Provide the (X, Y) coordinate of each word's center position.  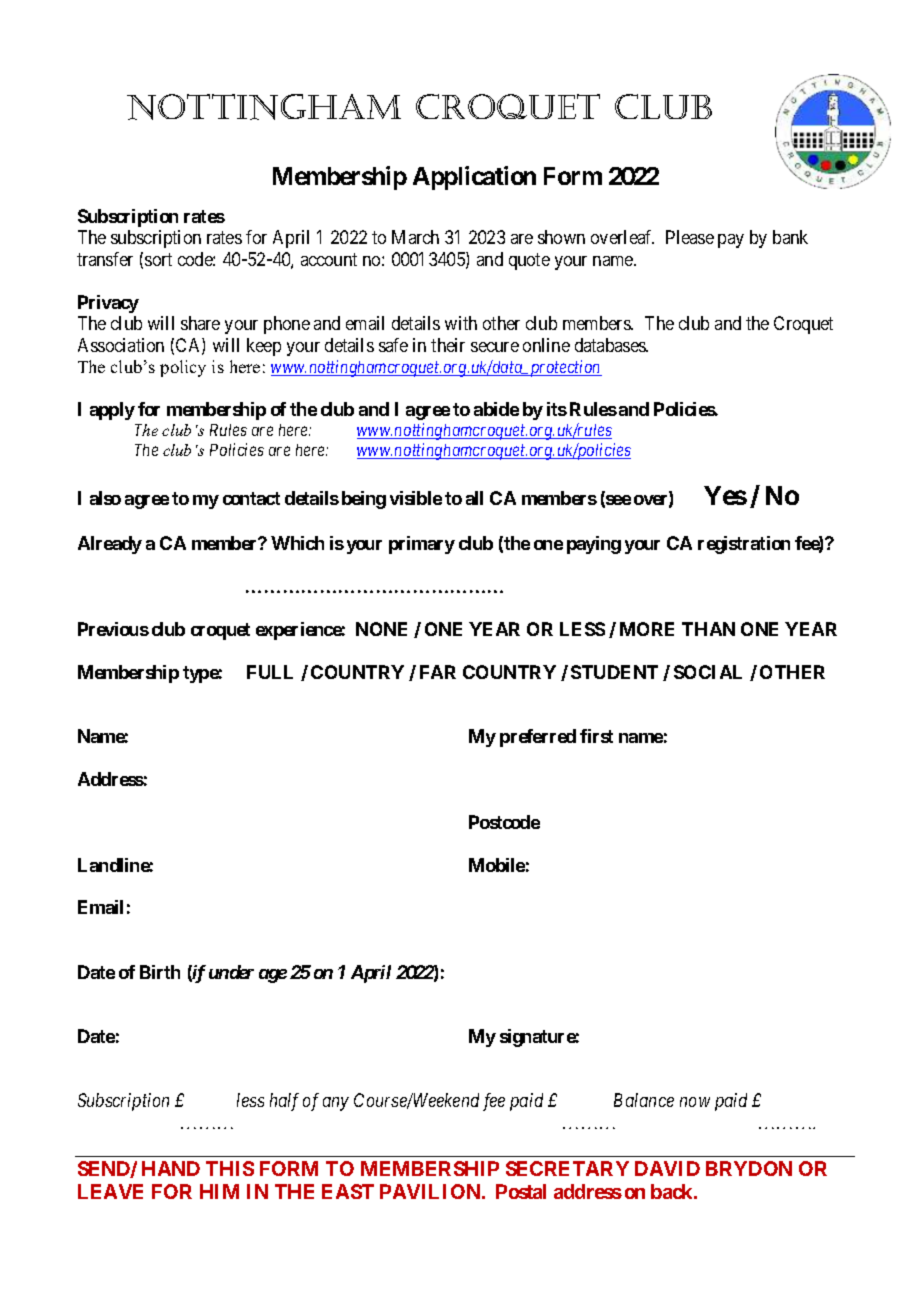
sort (158, 259)
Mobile (497, 865)
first (596, 736)
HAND (171, 1168)
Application (474, 178)
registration (744, 545)
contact (251, 498)
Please (690, 237)
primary (422, 545)
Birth (160, 972)
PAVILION (431, 1191)
